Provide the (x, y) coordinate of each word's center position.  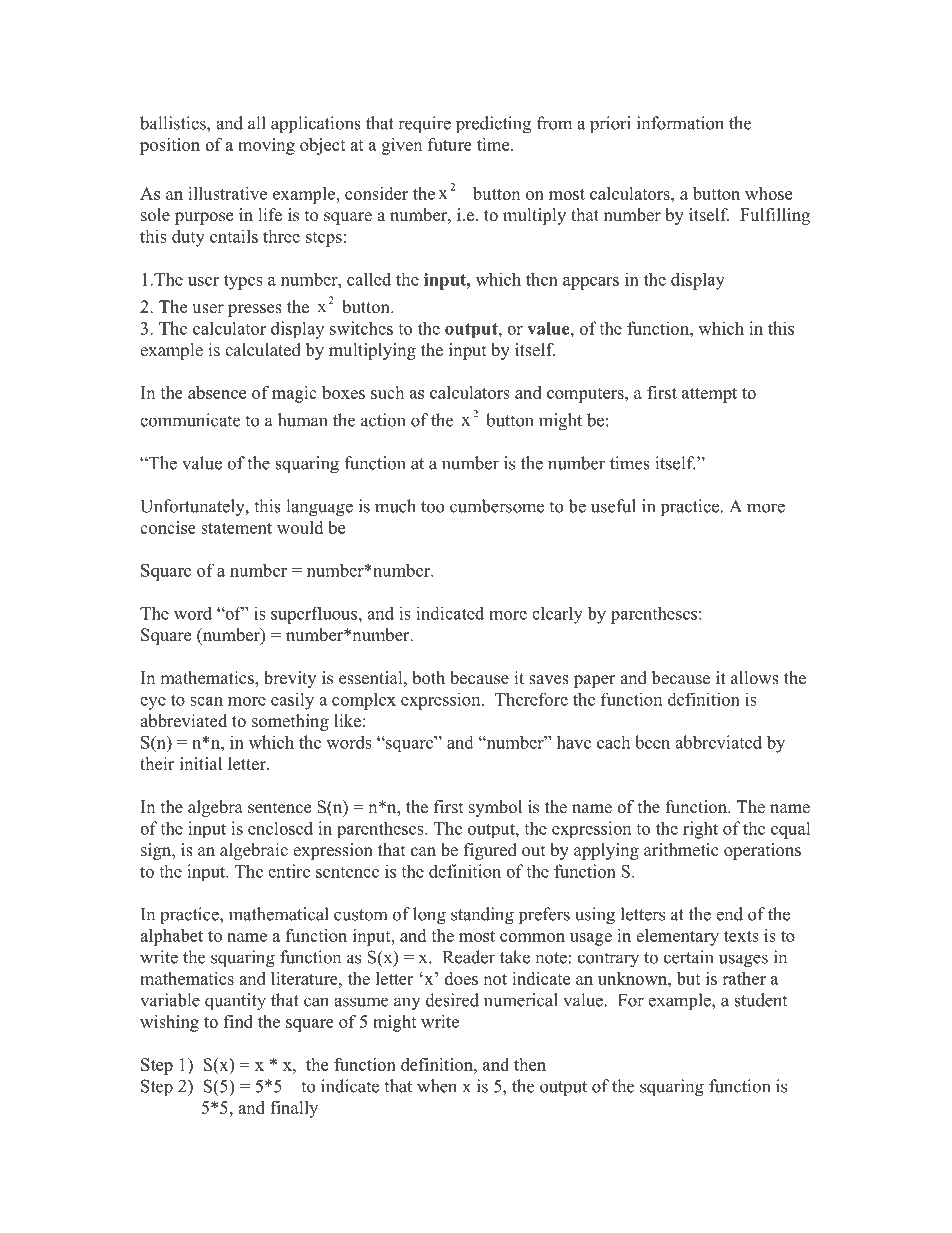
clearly (557, 615)
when (437, 1086)
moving (266, 146)
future (450, 144)
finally (294, 1109)
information (680, 123)
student (760, 1000)
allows (755, 678)
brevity (290, 679)
